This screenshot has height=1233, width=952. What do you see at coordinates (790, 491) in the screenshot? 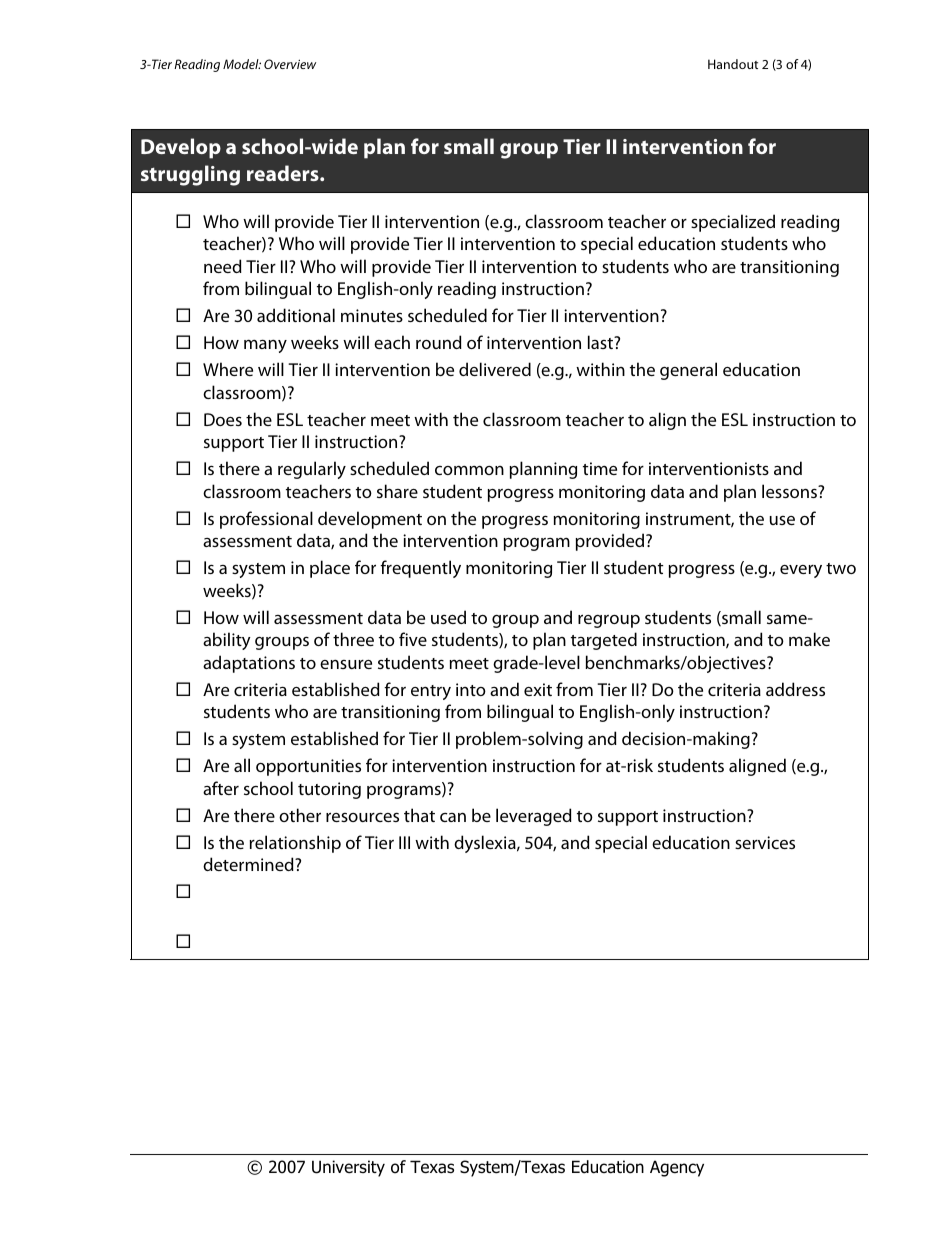
I see `lessons` at bounding box center [790, 491].
